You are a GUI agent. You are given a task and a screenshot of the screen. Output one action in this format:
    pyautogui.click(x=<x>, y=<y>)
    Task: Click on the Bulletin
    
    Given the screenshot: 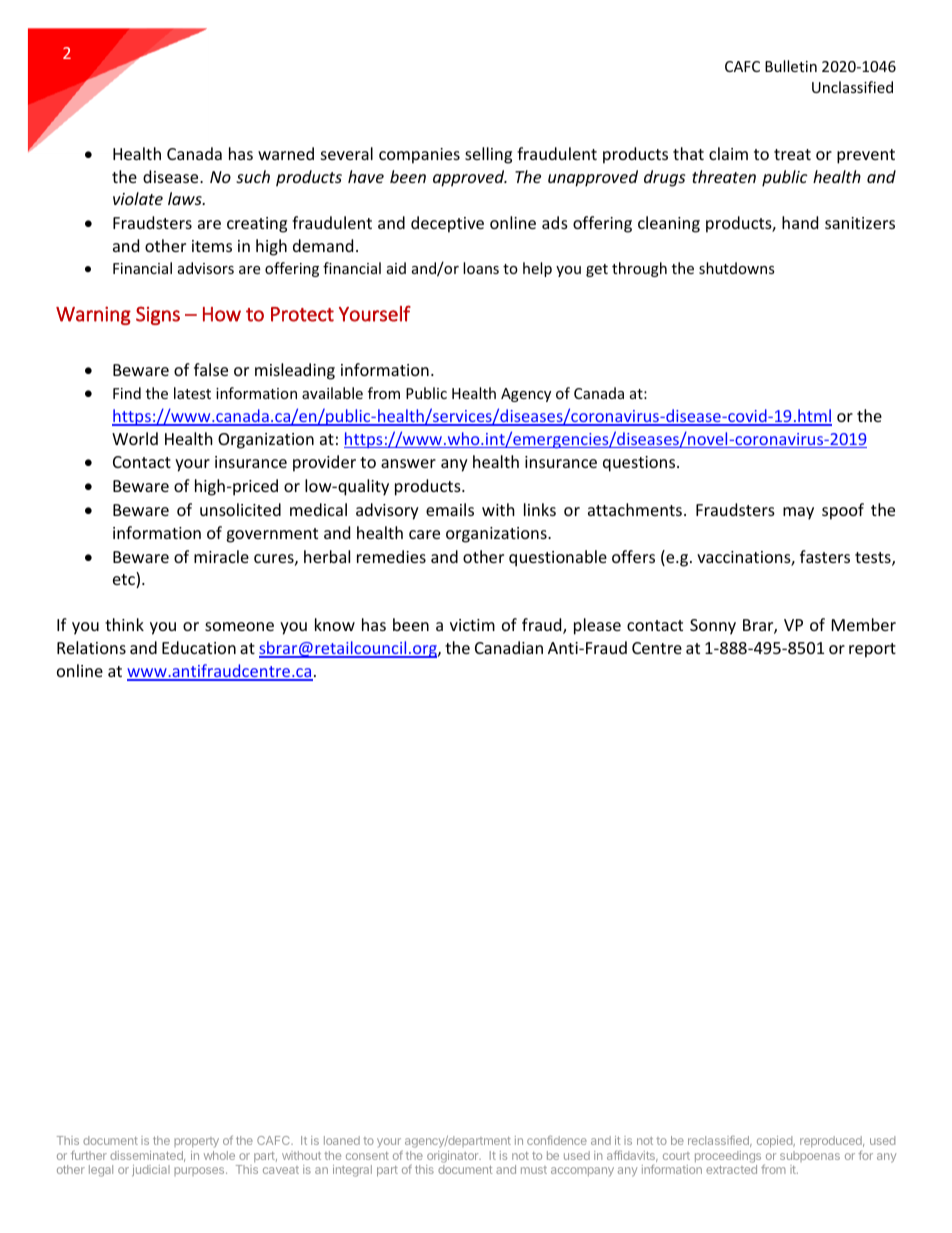 What is the action you would take?
    pyautogui.click(x=791, y=66)
